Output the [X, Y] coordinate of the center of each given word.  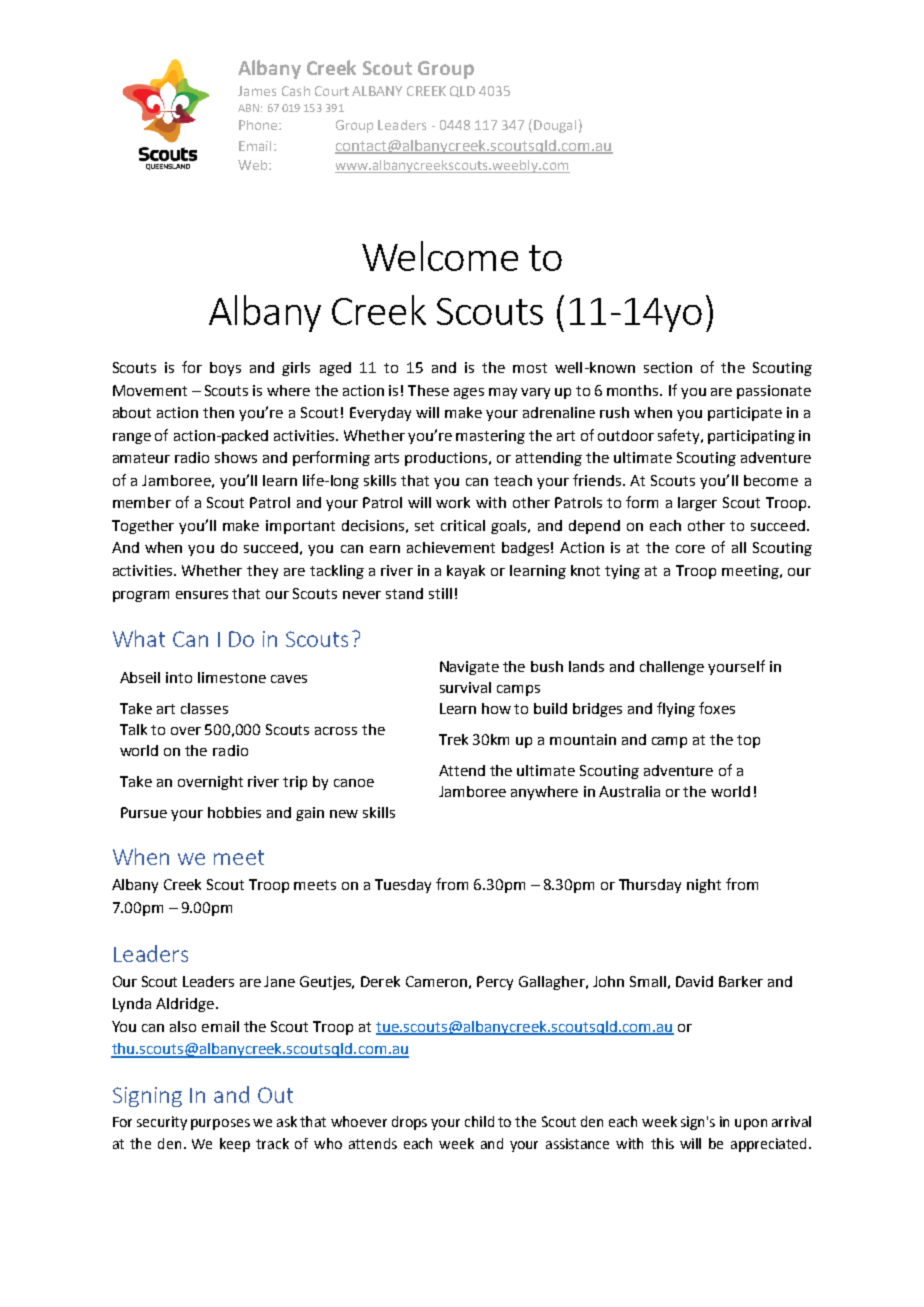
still [440, 593]
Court [332, 91]
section [668, 367]
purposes [220, 1124]
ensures [202, 595]
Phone [259, 125]
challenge [672, 668]
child [479, 1121]
